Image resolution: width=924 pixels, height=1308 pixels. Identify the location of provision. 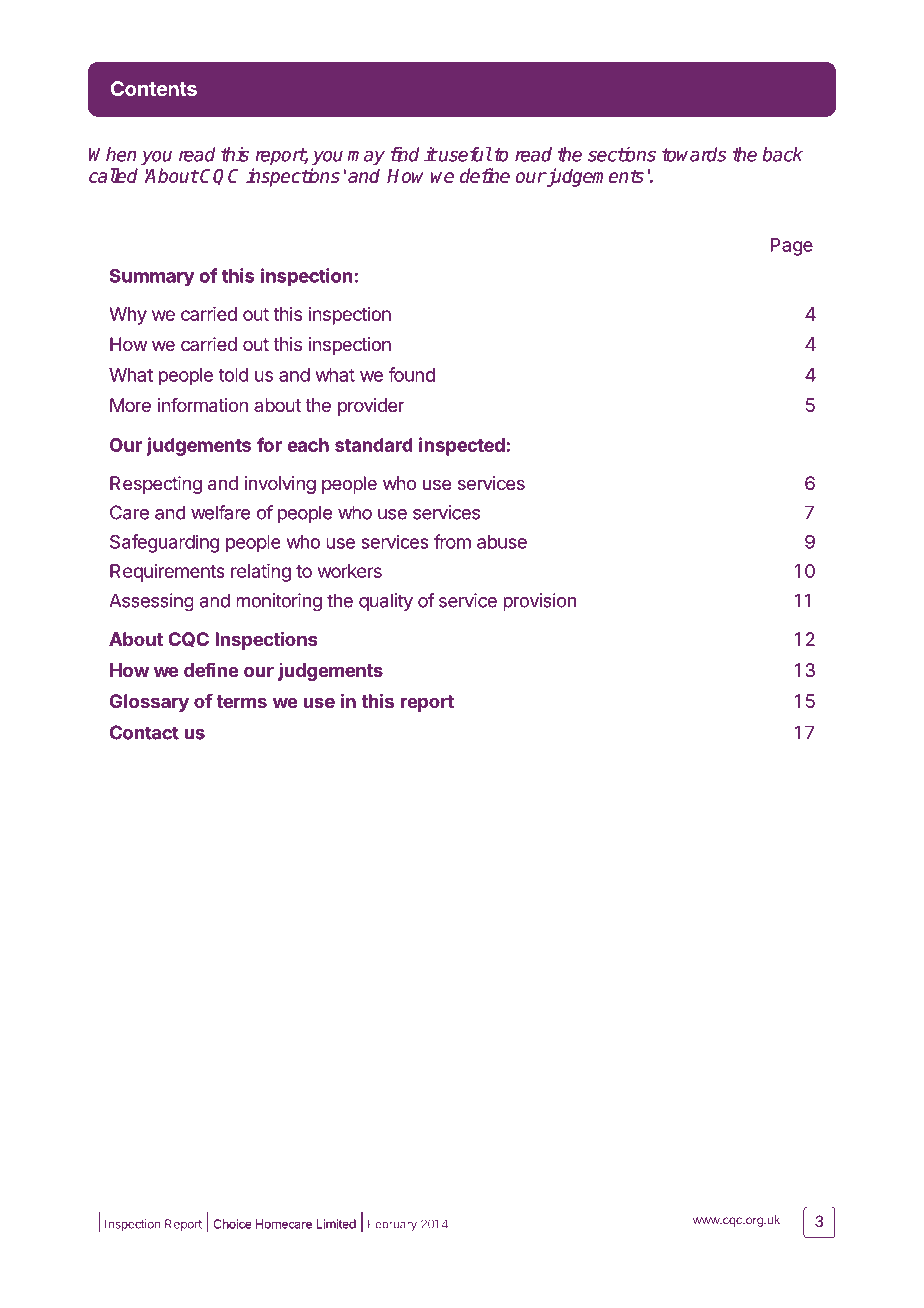
(539, 602).
